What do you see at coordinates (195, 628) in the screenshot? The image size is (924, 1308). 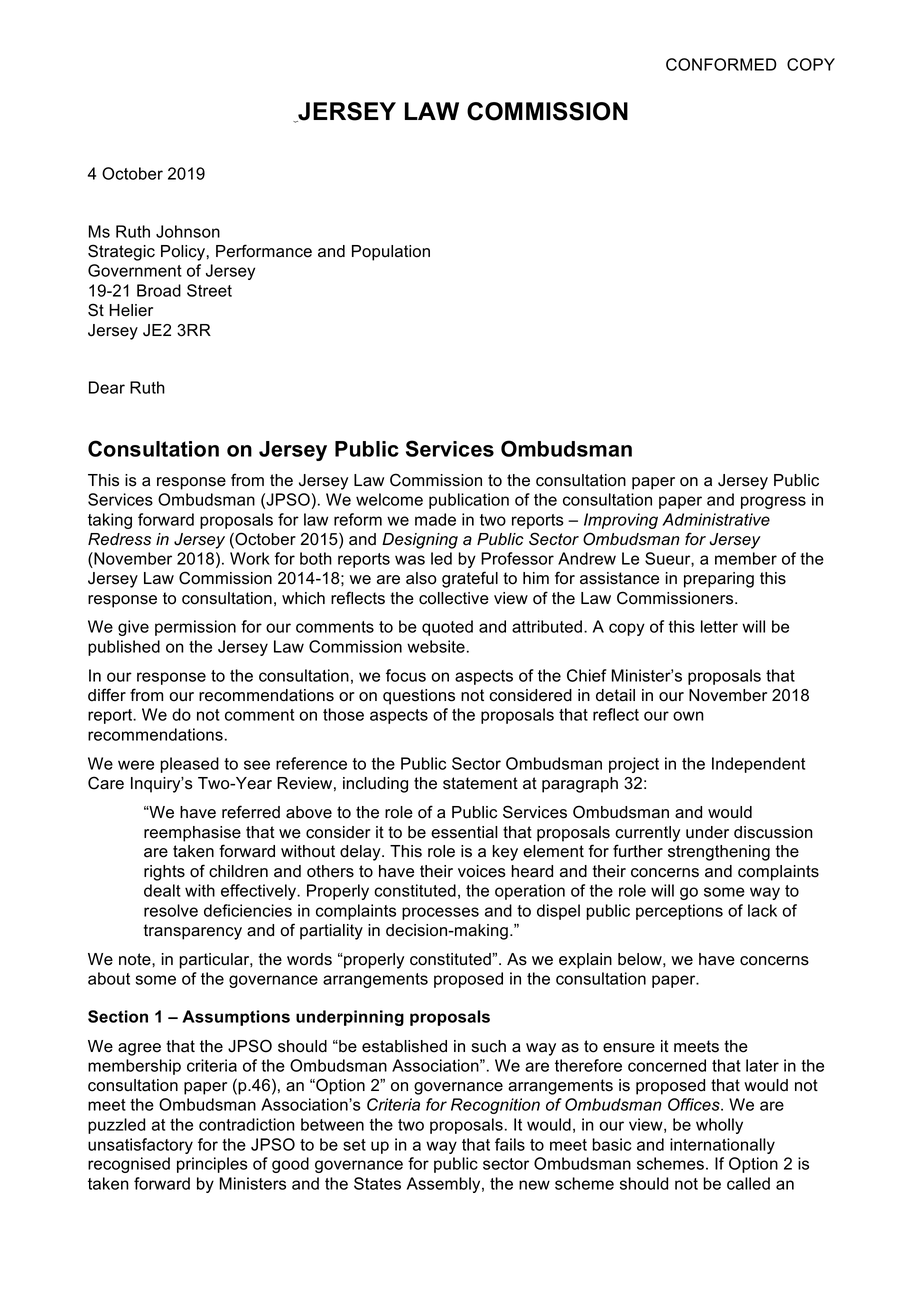 I see `permission` at bounding box center [195, 628].
